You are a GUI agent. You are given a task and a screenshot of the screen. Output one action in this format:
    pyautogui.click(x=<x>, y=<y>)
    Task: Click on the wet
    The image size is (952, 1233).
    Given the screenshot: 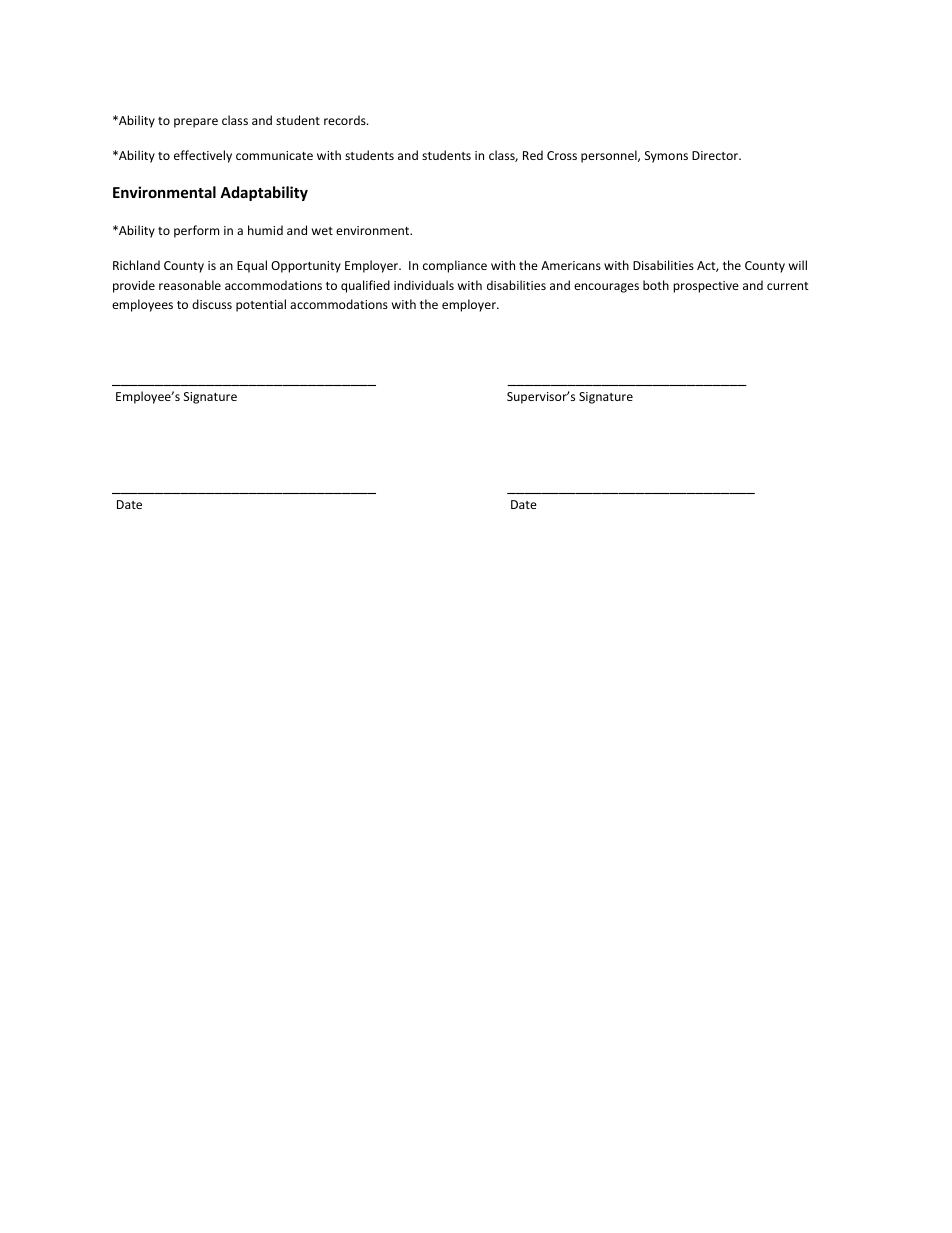 What is the action you would take?
    pyautogui.click(x=322, y=231)
